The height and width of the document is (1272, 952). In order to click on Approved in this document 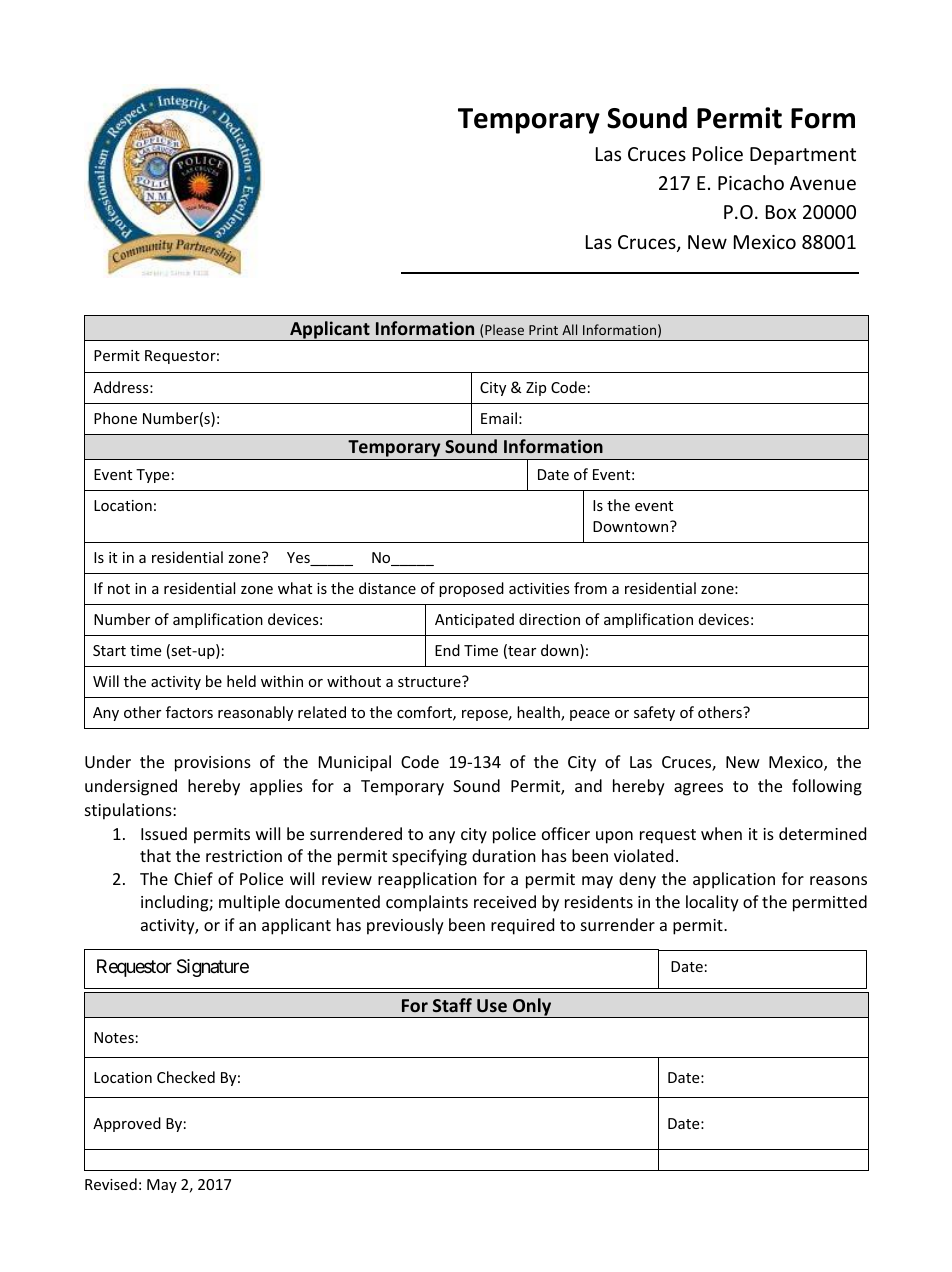, I will do `click(127, 1124)`.
